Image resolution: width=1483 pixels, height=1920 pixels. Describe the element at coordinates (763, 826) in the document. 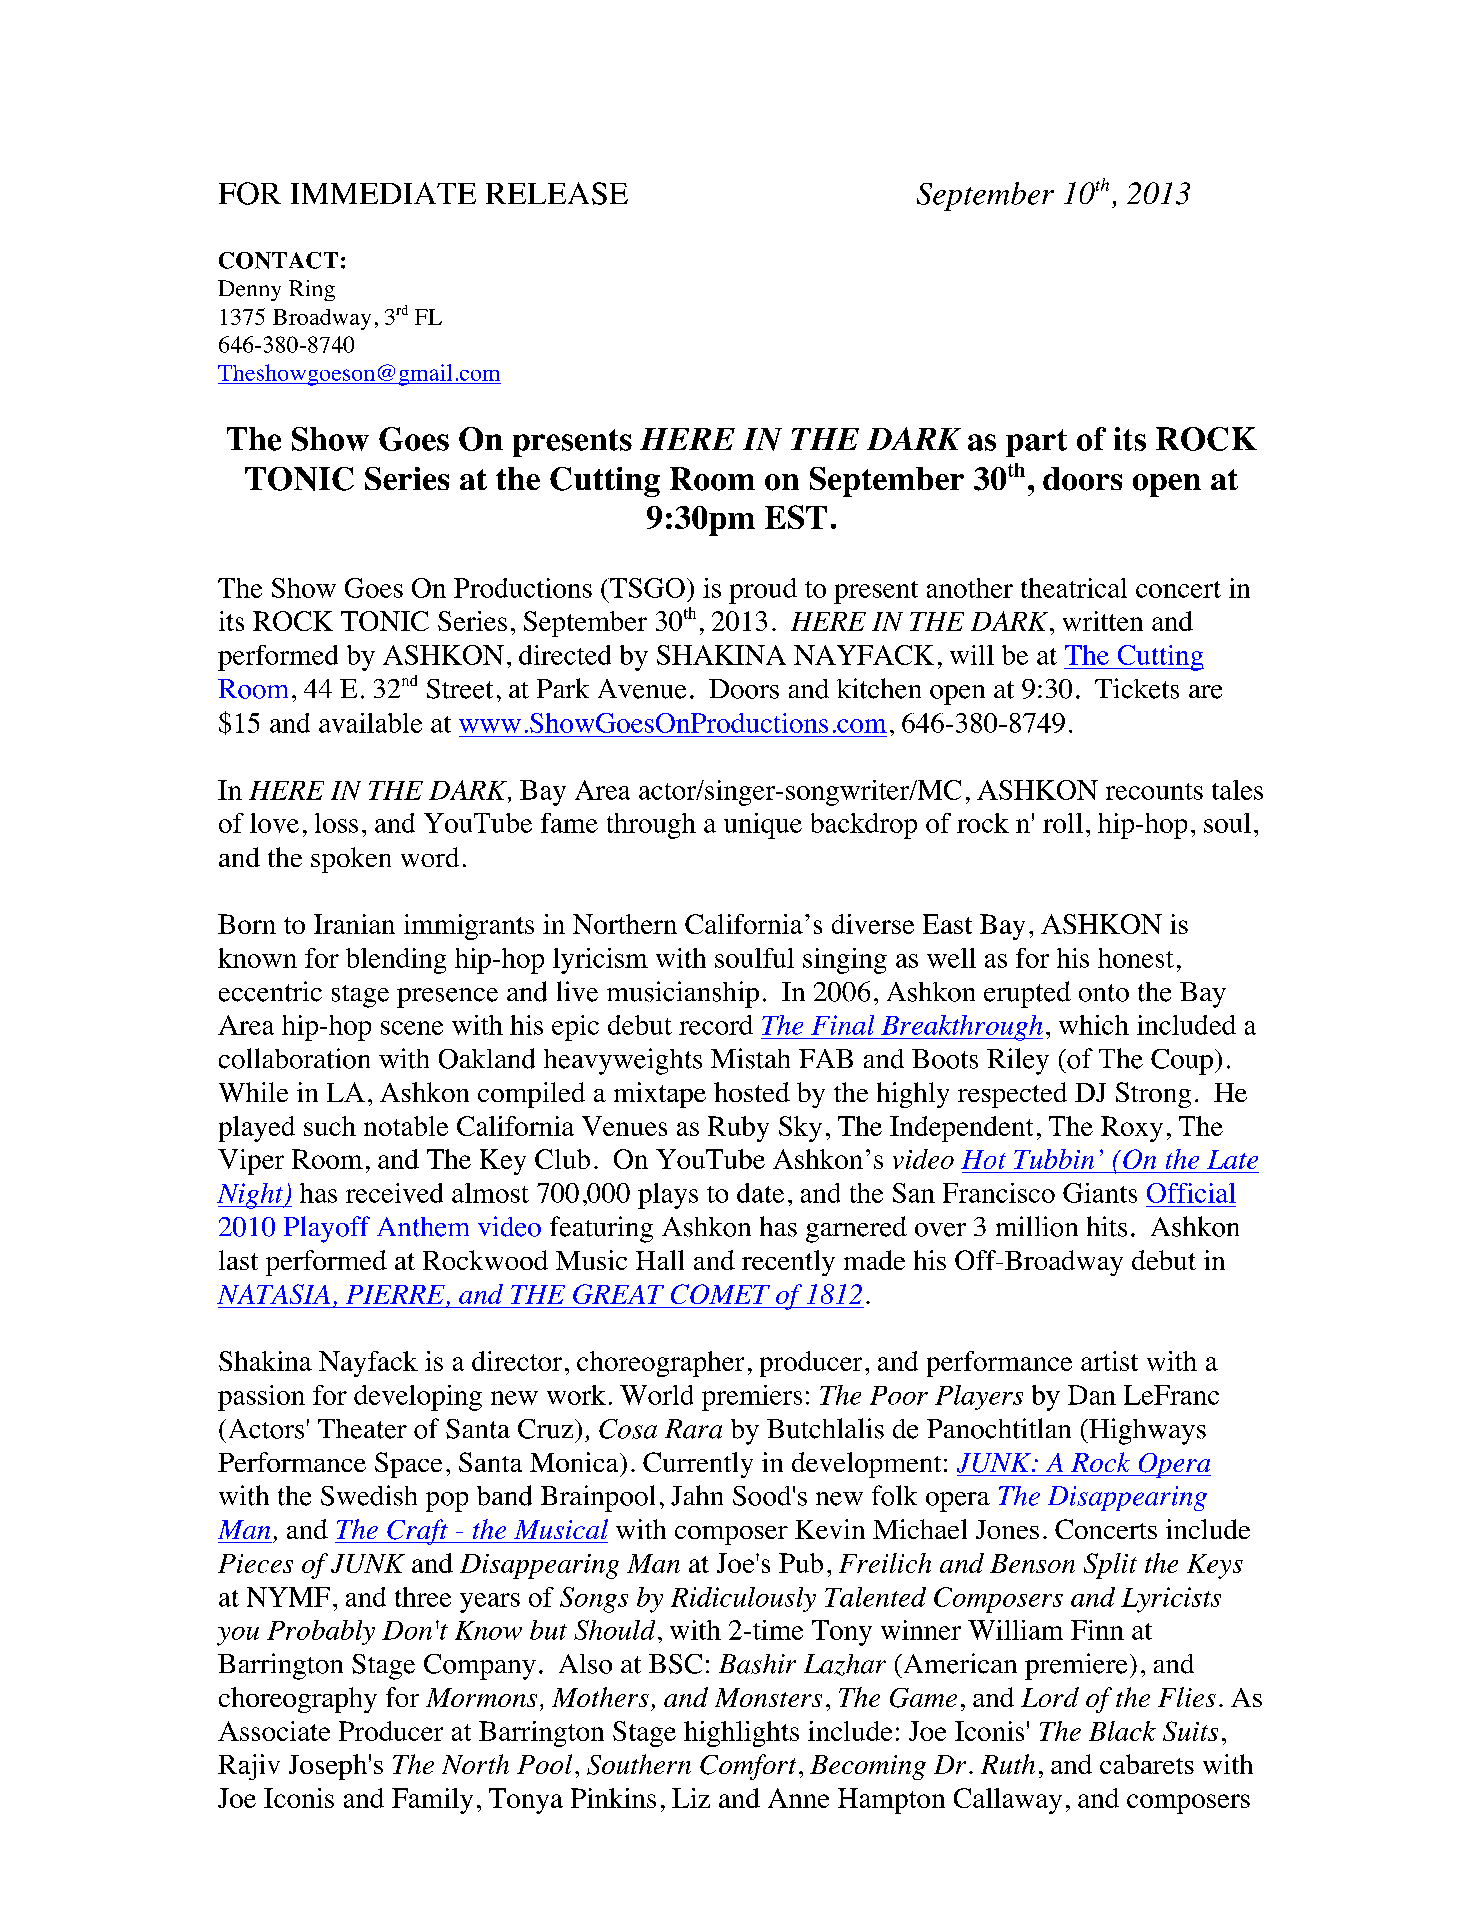

I see `unique` at that location.
